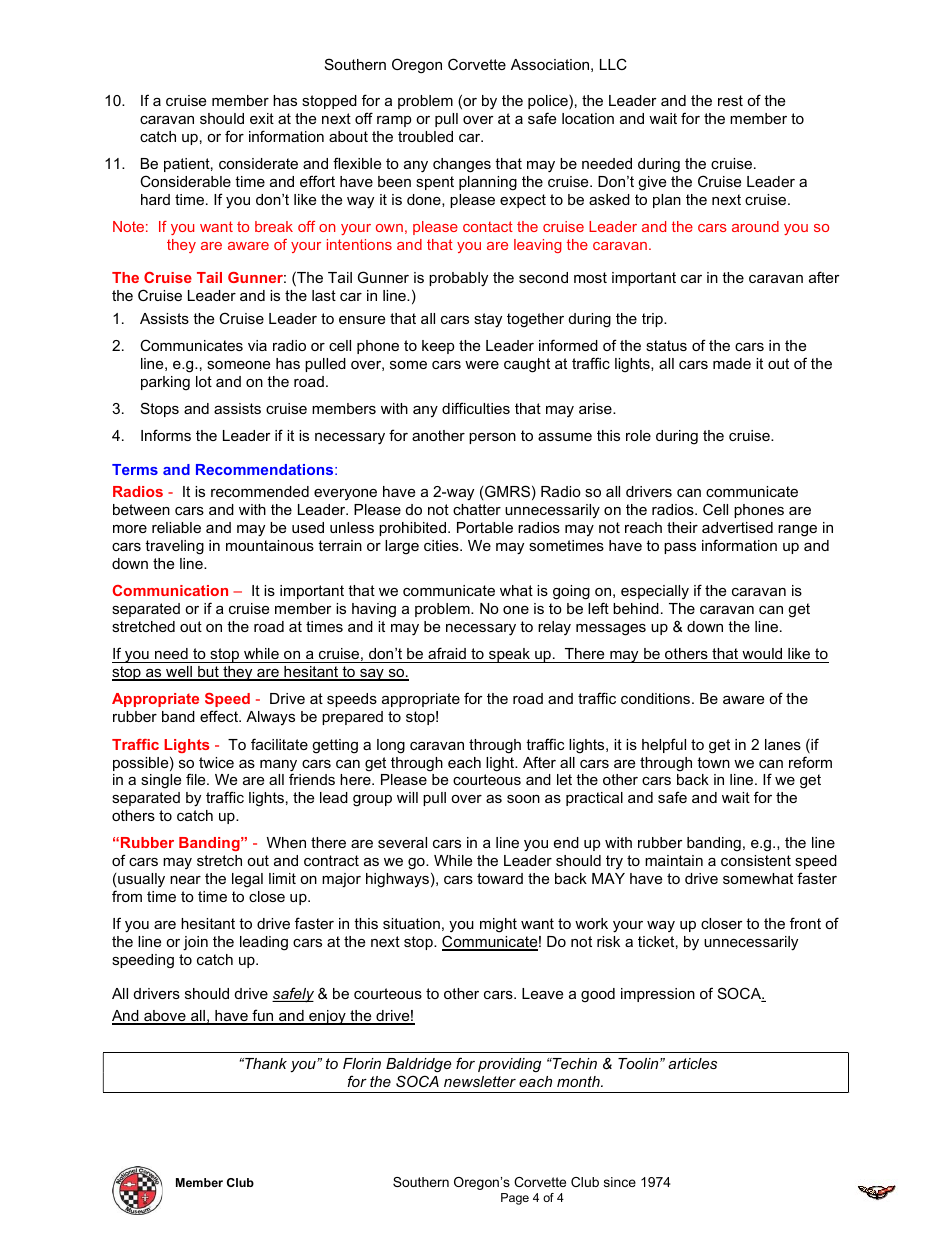 The width and height of the document is (952, 1233). Describe the element at coordinates (165, 1017) in the document. I see `above` at that location.
